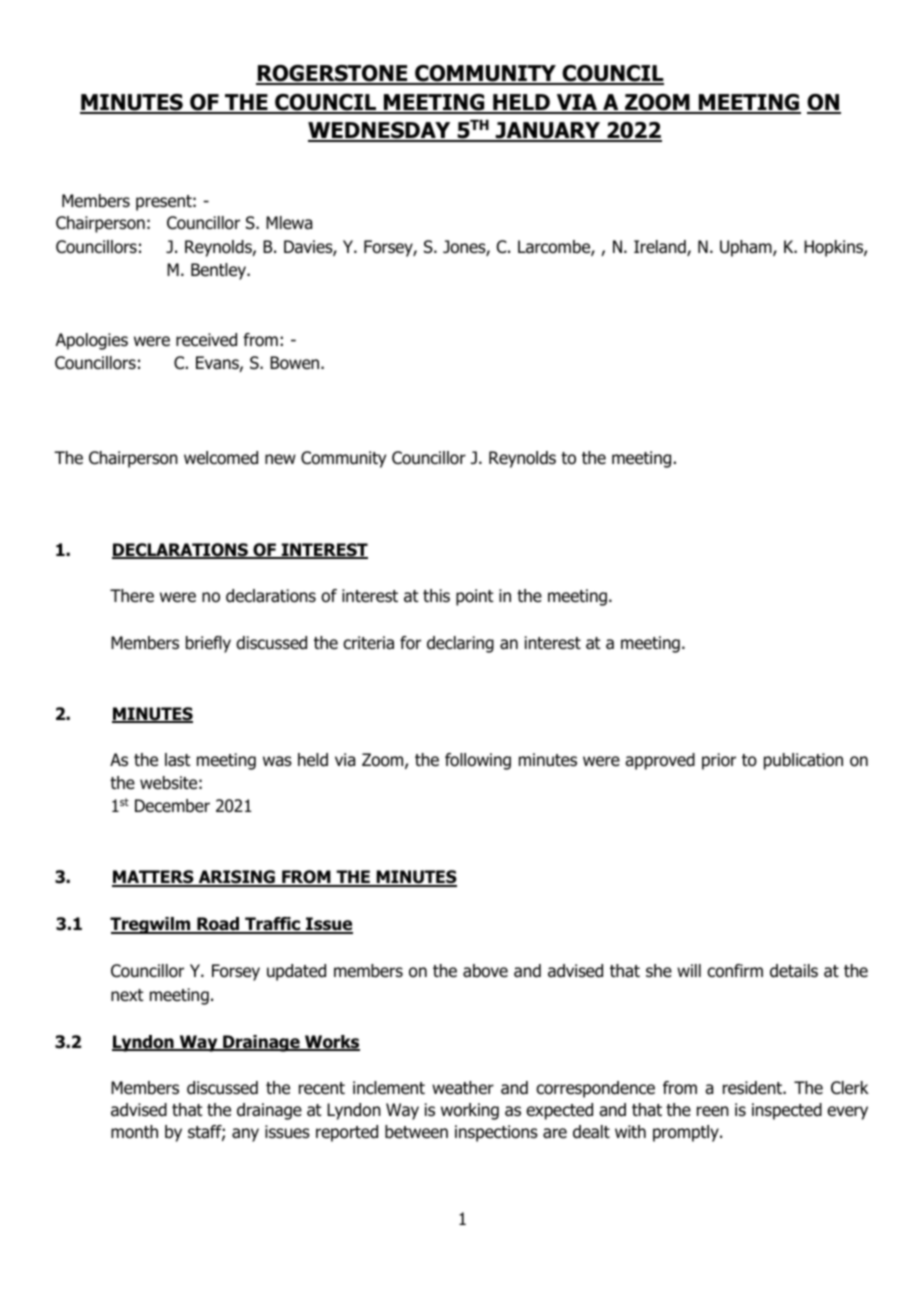 This screenshot has height=1308, width=924. Describe the element at coordinates (548, 132) in the screenshot. I see `JANUARY` at that location.
